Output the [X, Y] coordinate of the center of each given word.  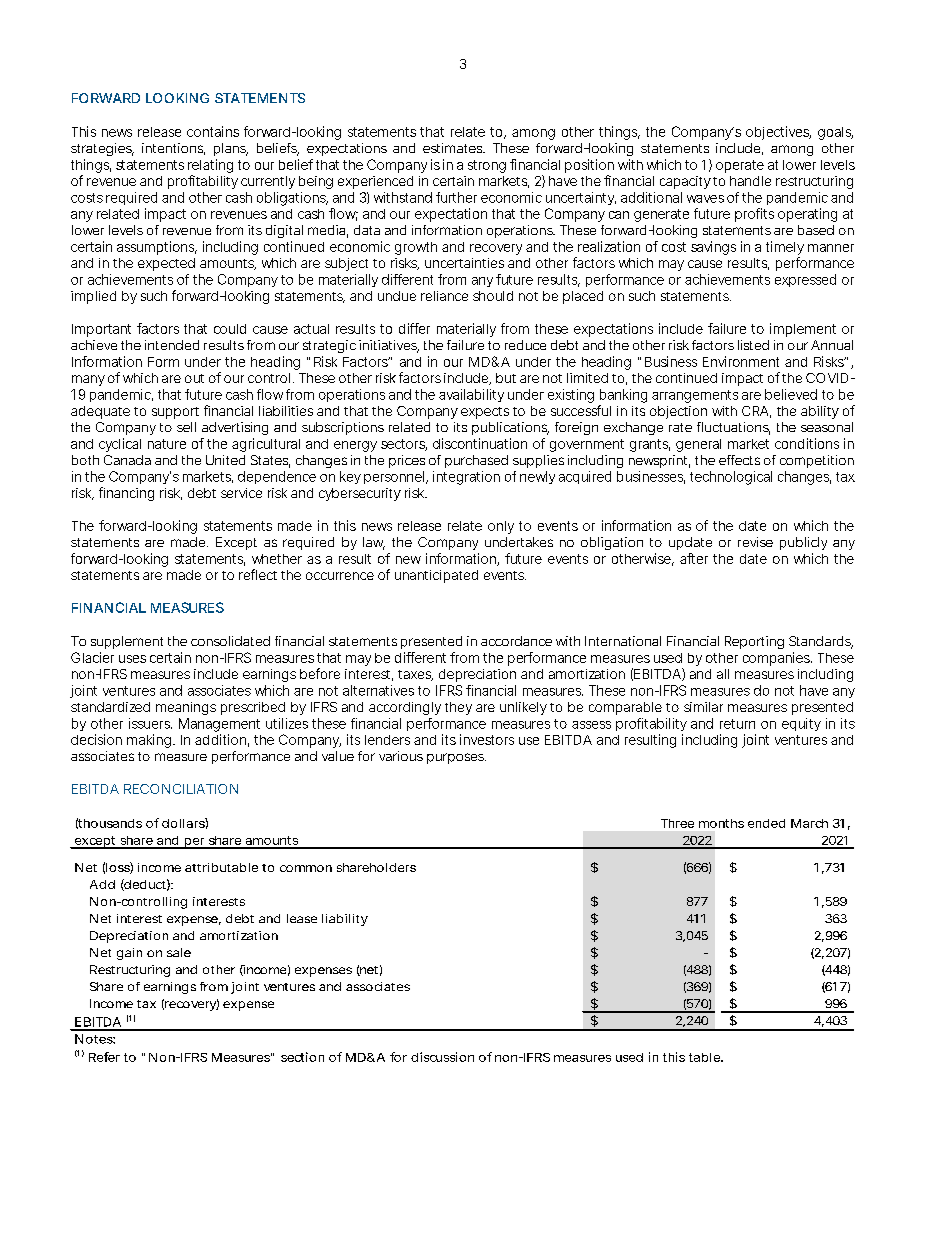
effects [739, 460]
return [737, 724]
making [149, 741]
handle [750, 181]
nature [167, 444]
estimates [454, 148]
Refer [104, 1057]
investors [487, 739]
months [721, 823]
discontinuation [480, 443]
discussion [442, 1057]
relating [210, 166]
